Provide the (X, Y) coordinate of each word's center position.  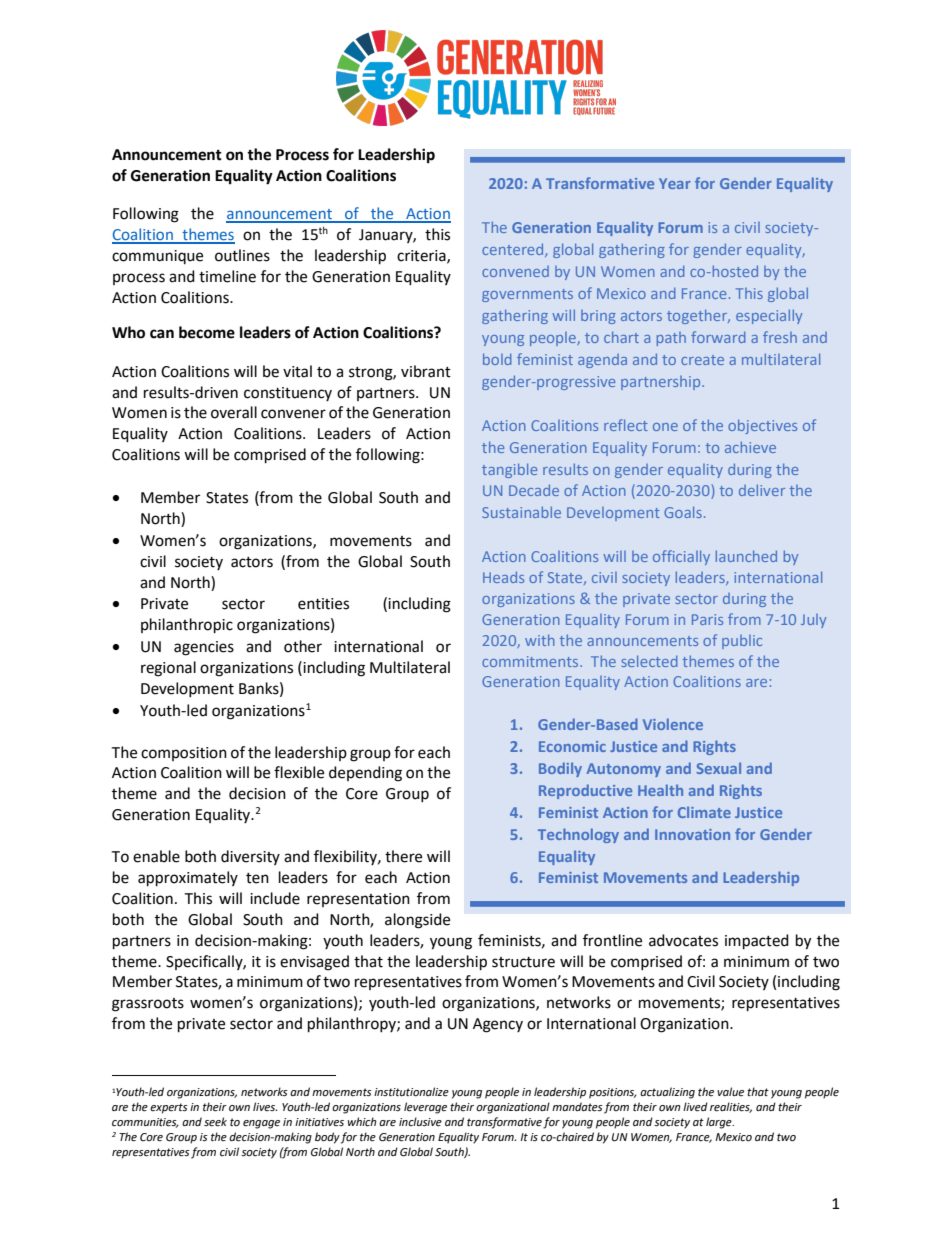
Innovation (692, 834)
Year (675, 183)
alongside (417, 921)
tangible (509, 470)
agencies (204, 648)
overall (234, 412)
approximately (188, 879)
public (742, 642)
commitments (531, 661)
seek (215, 1122)
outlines (242, 255)
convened (515, 271)
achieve (750, 447)
